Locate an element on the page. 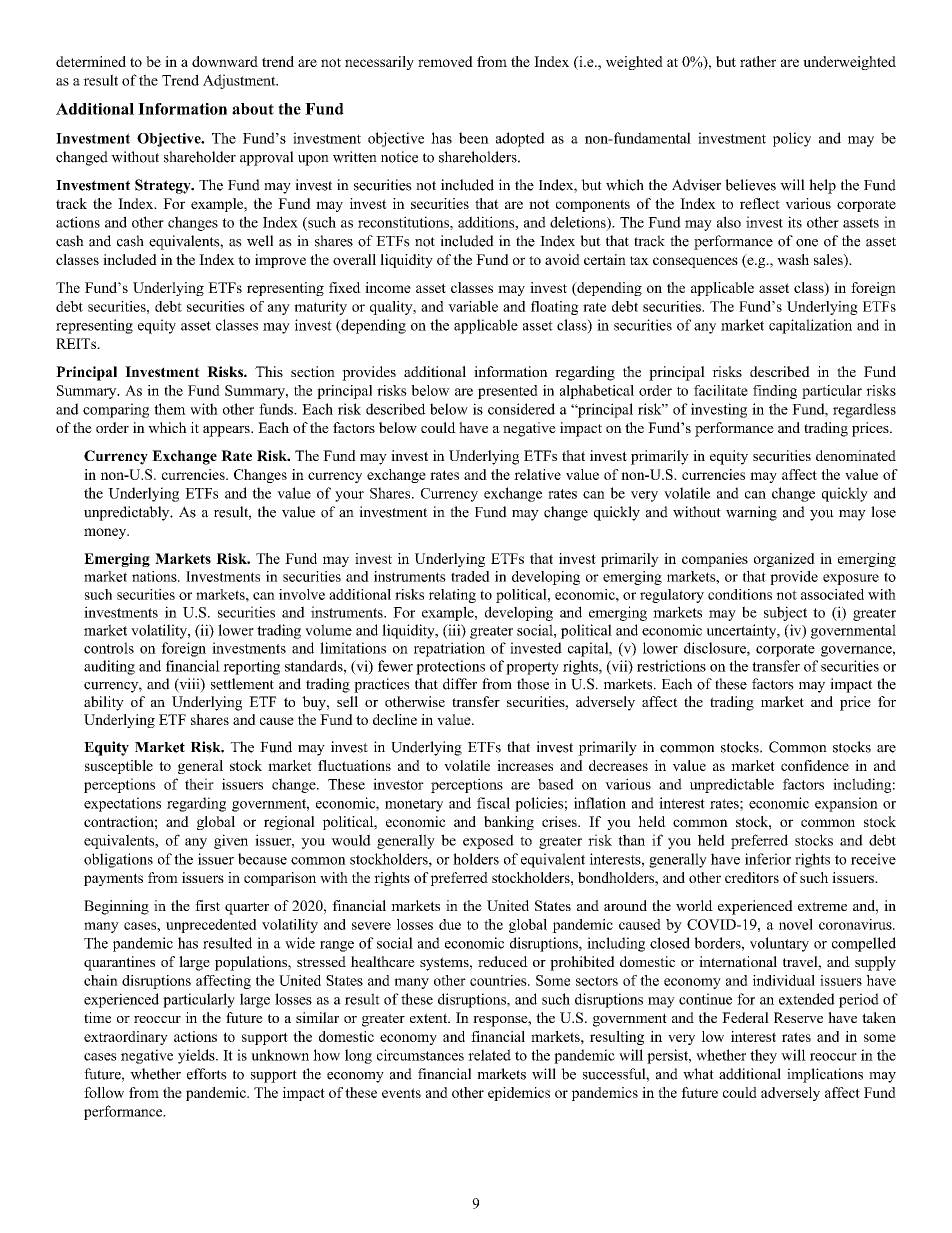 The width and height of the image is (952, 1233). Adjustment is located at coordinates (240, 81).
